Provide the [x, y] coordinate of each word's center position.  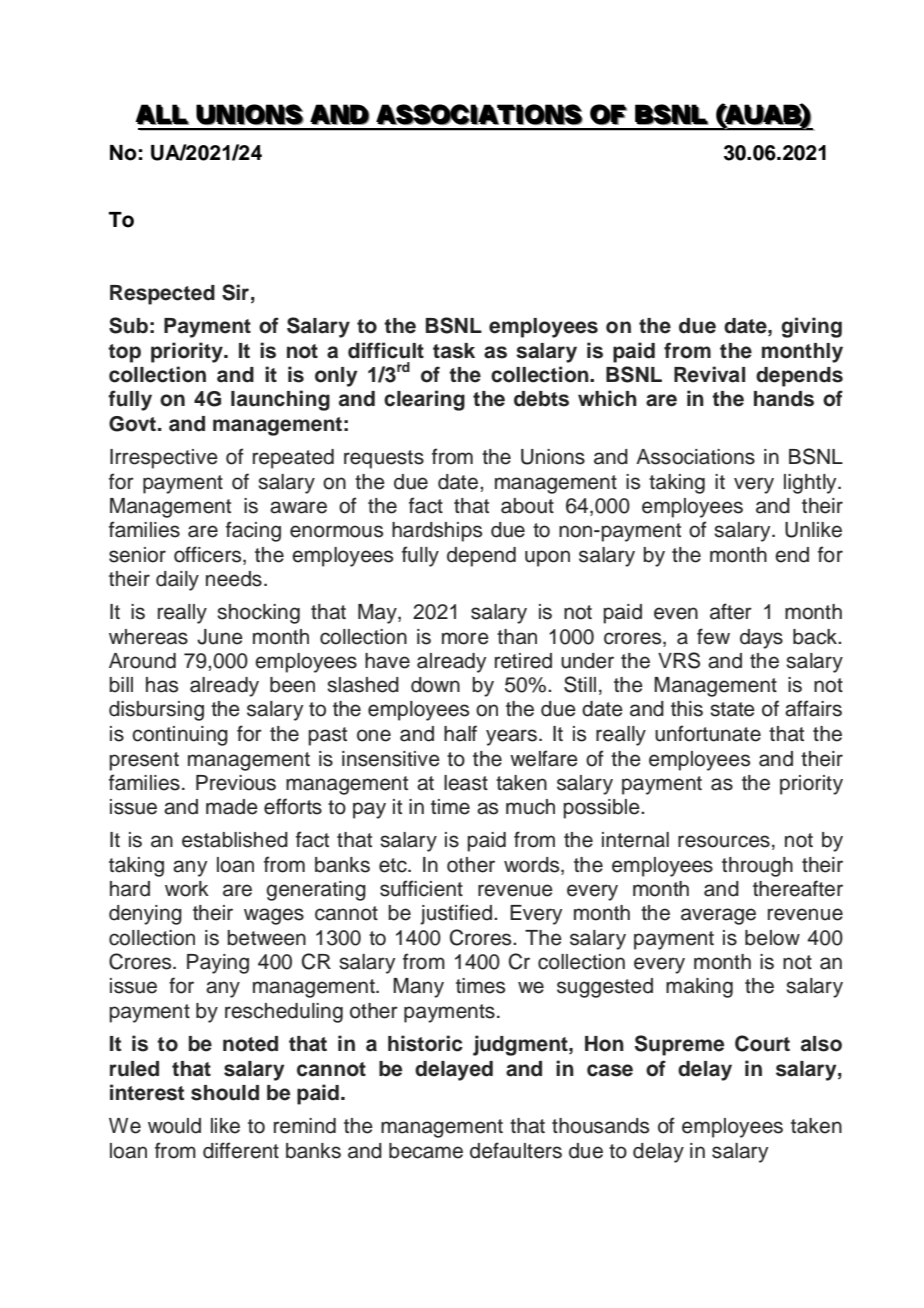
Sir [235, 292]
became [426, 1151]
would [174, 1126]
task [454, 351]
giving [811, 327]
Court [762, 1043]
